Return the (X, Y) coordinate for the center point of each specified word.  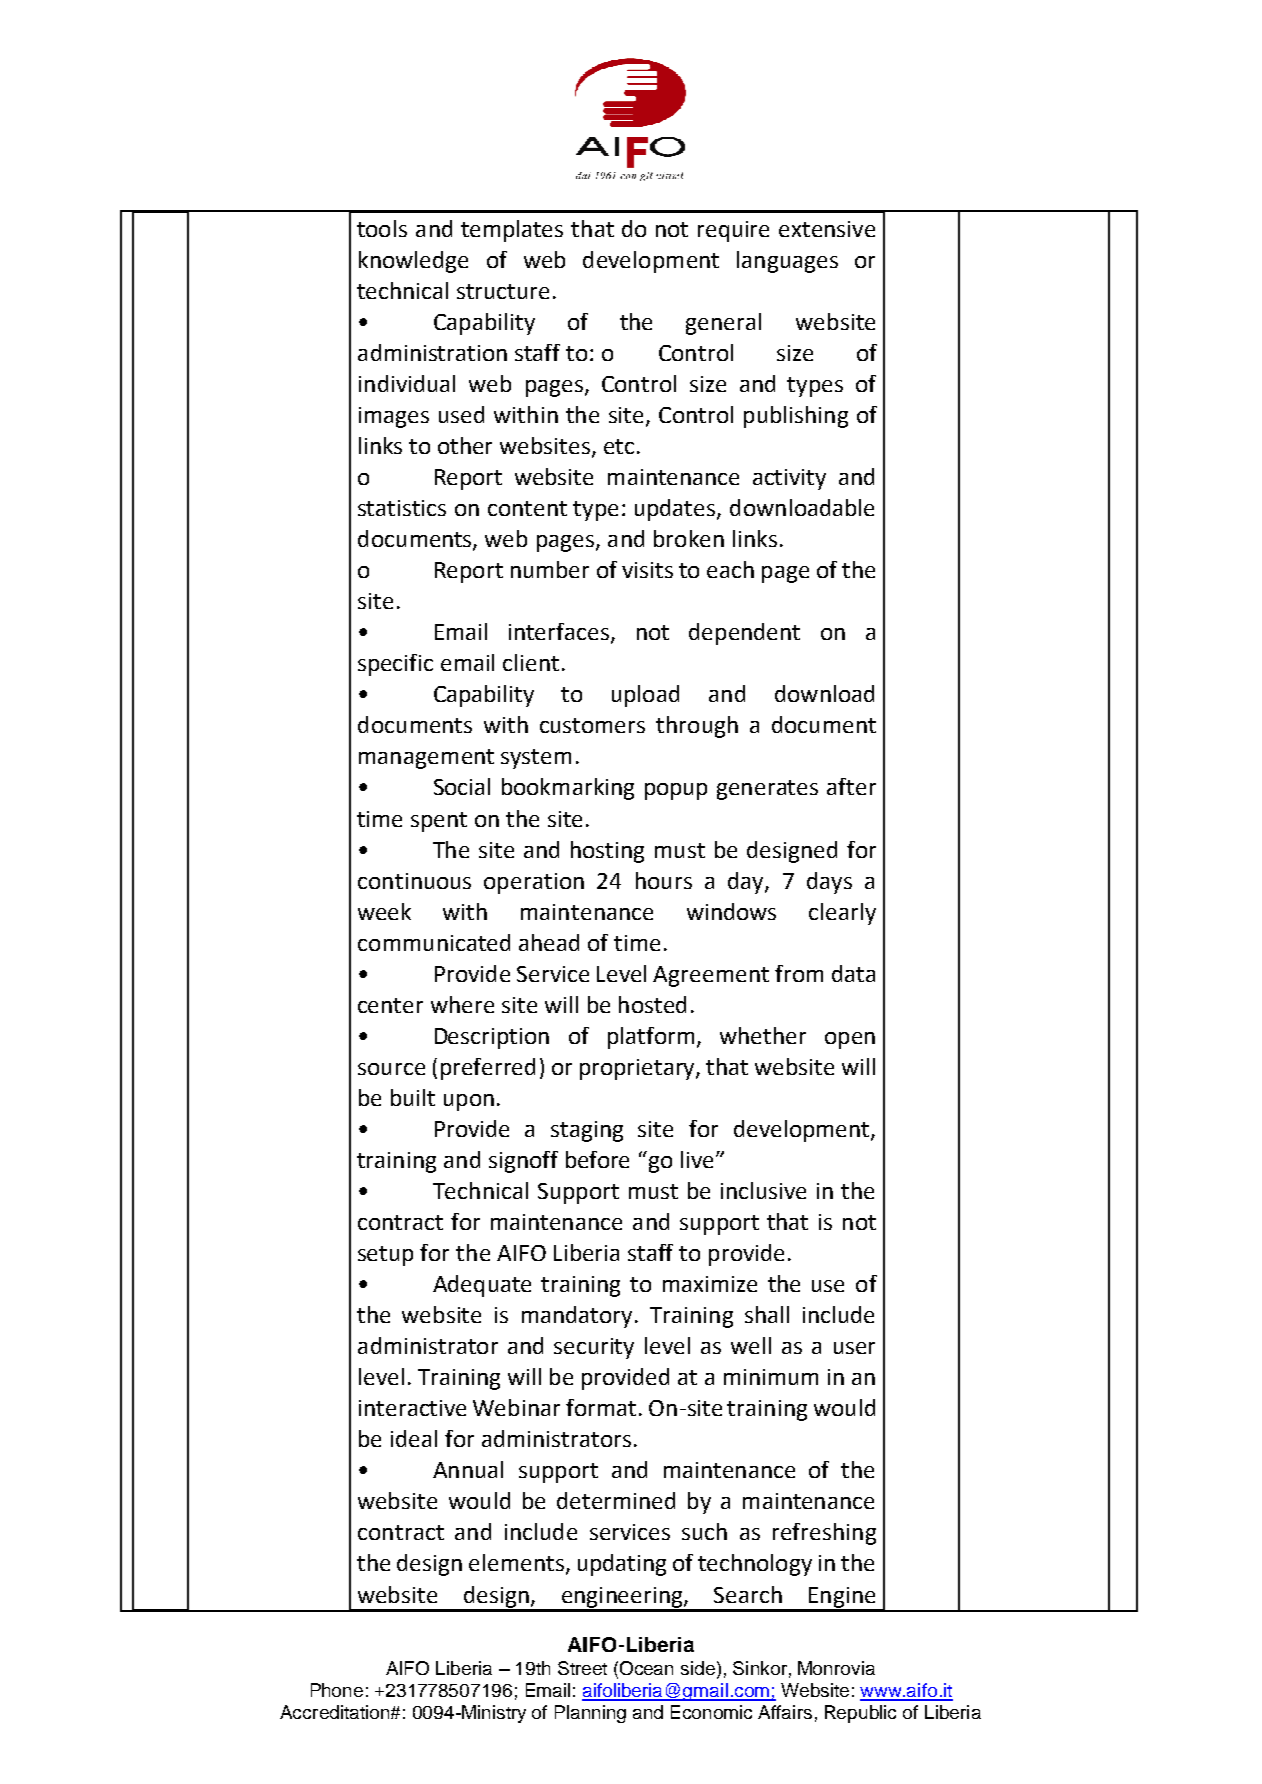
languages (787, 262)
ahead (549, 942)
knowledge (413, 262)
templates (512, 231)
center (390, 1005)
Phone (337, 1690)
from (799, 973)
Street (582, 1668)
